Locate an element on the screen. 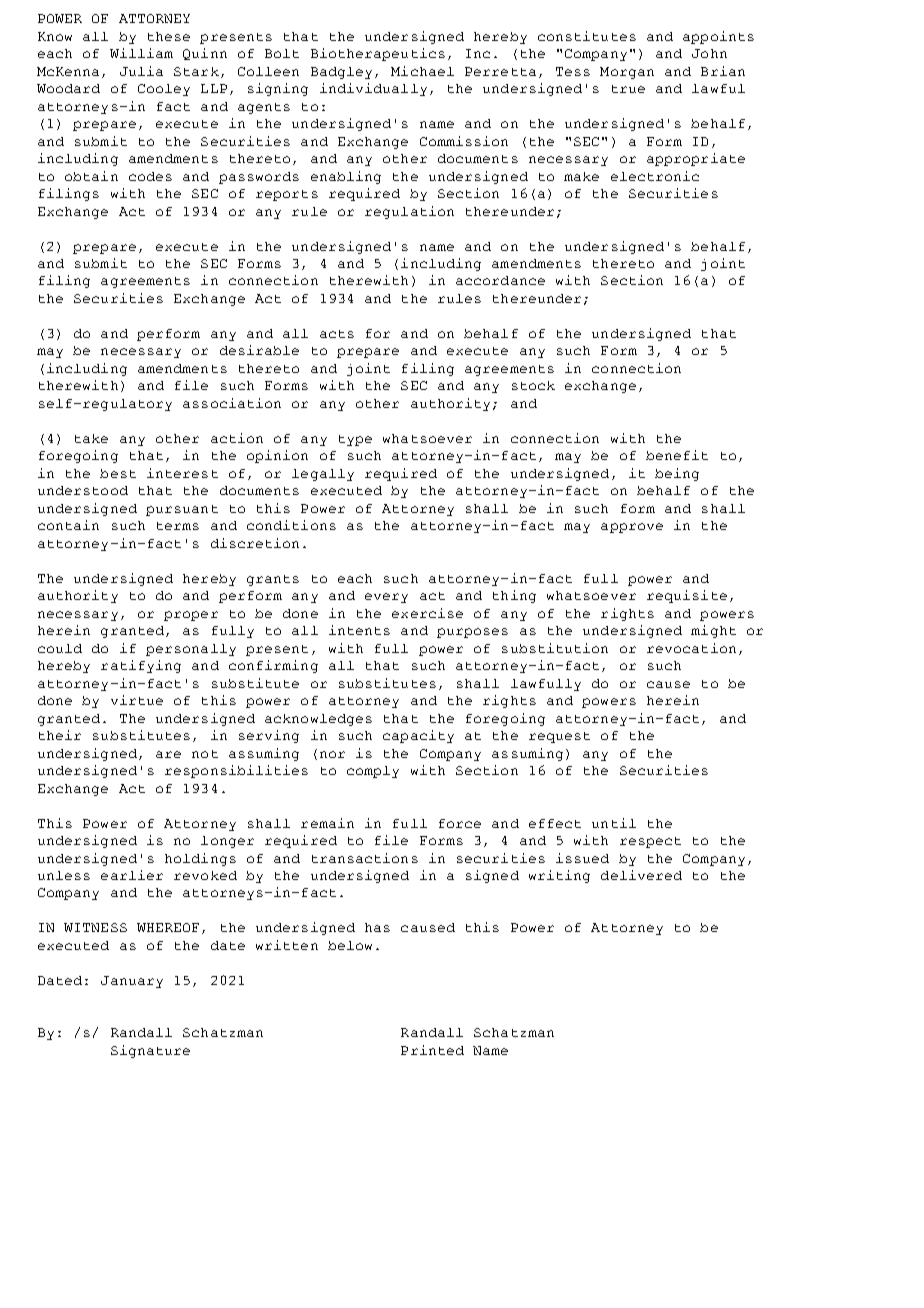 The image size is (924, 1308). Michael is located at coordinates (422, 71).
